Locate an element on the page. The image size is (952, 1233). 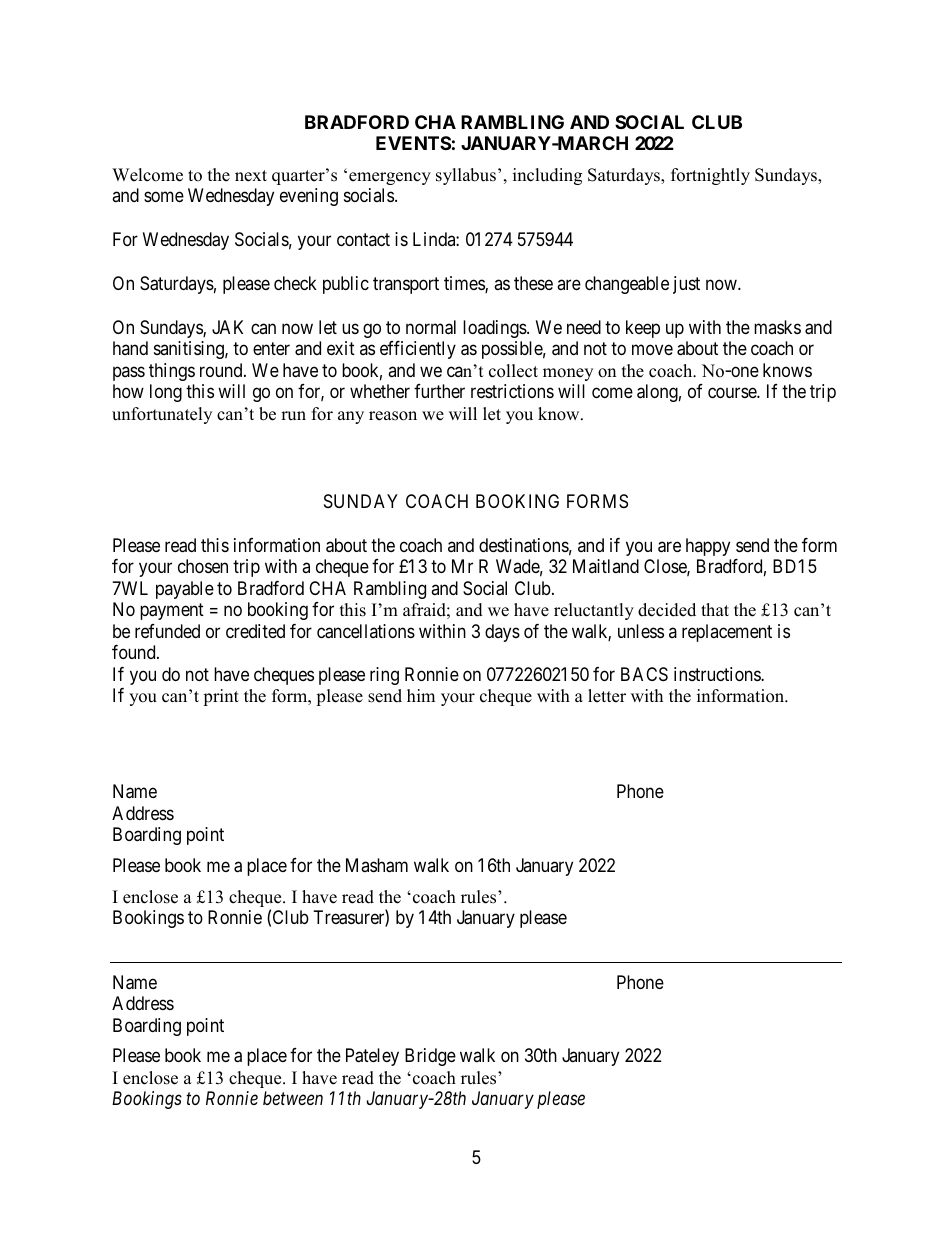
chosen is located at coordinates (203, 566).
